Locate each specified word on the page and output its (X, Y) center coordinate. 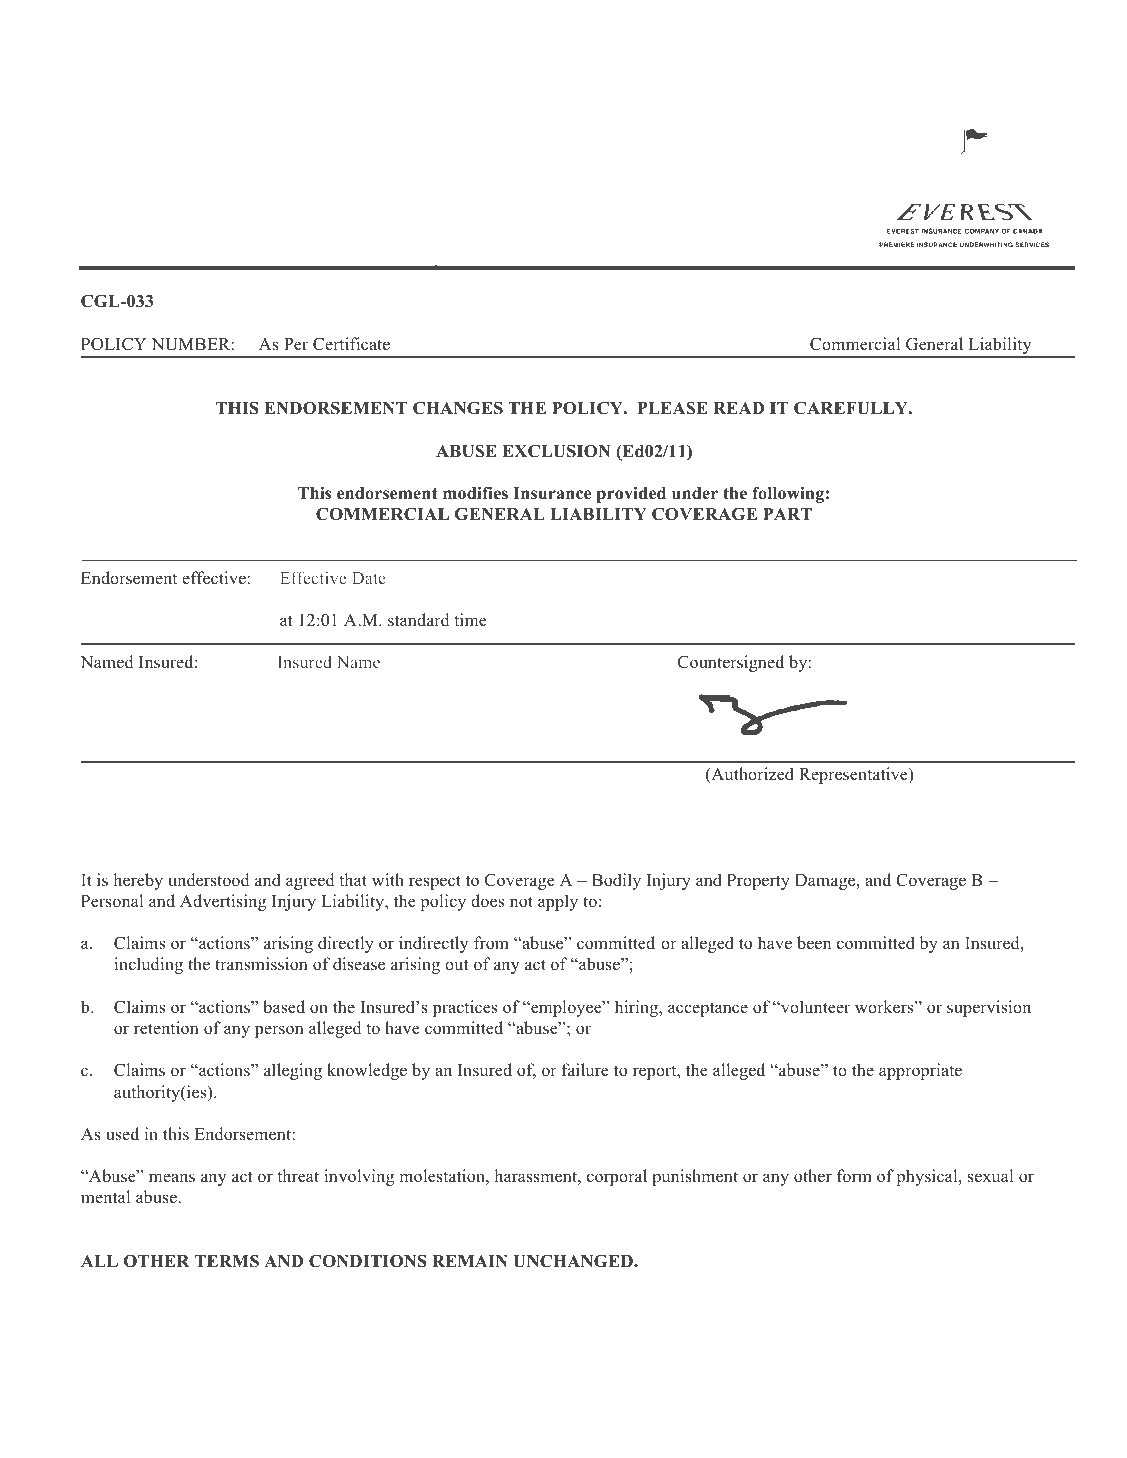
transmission (261, 964)
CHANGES (458, 408)
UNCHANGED (574, 1261)
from (491, 943)
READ (738, 408)
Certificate (351, 344)
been (814, 943)
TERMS (227, 1261)
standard (419, 620)
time (470, 619)
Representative (854, 775)
